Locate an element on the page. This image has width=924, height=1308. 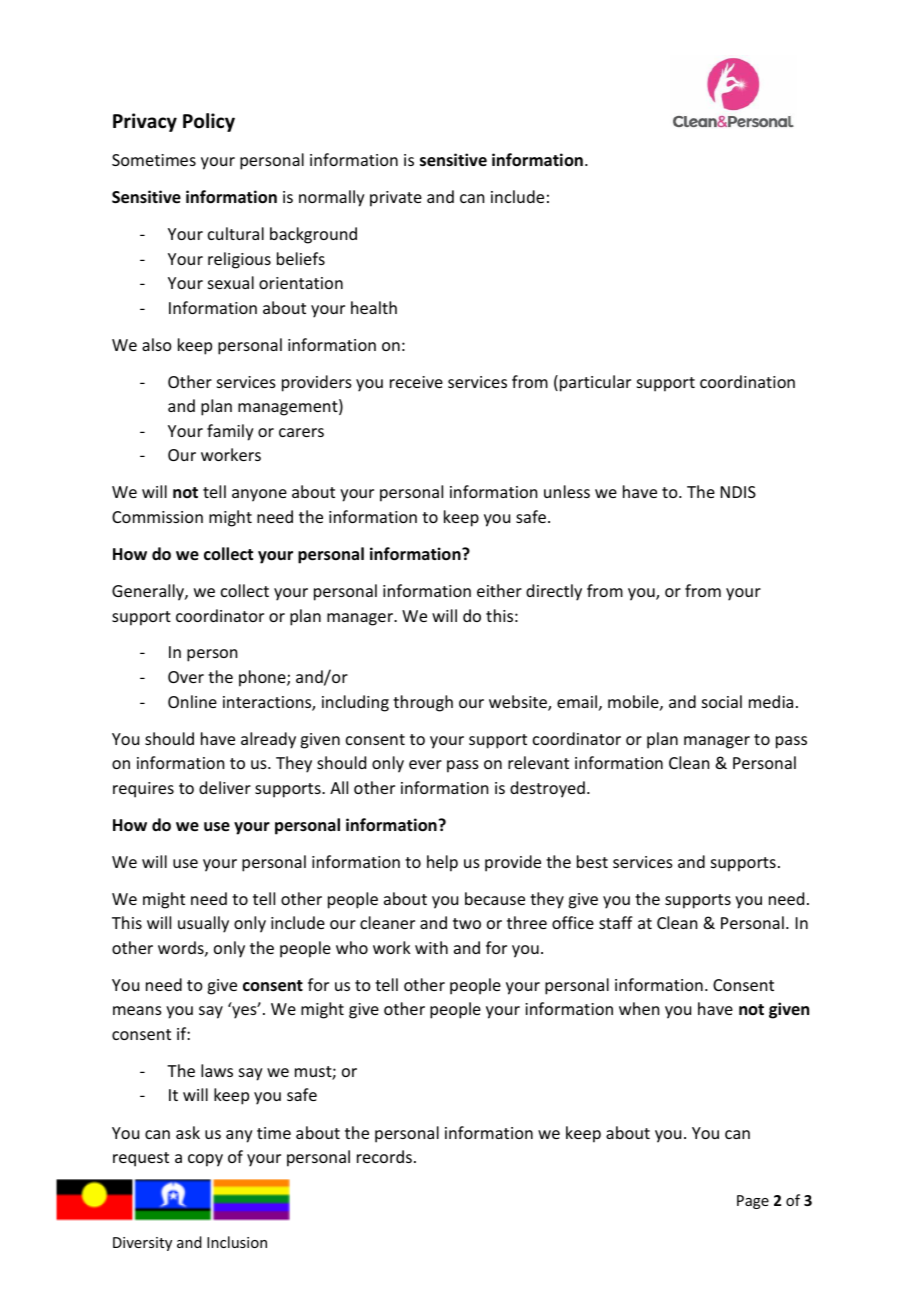
through is located at coordinates (423, 703).
